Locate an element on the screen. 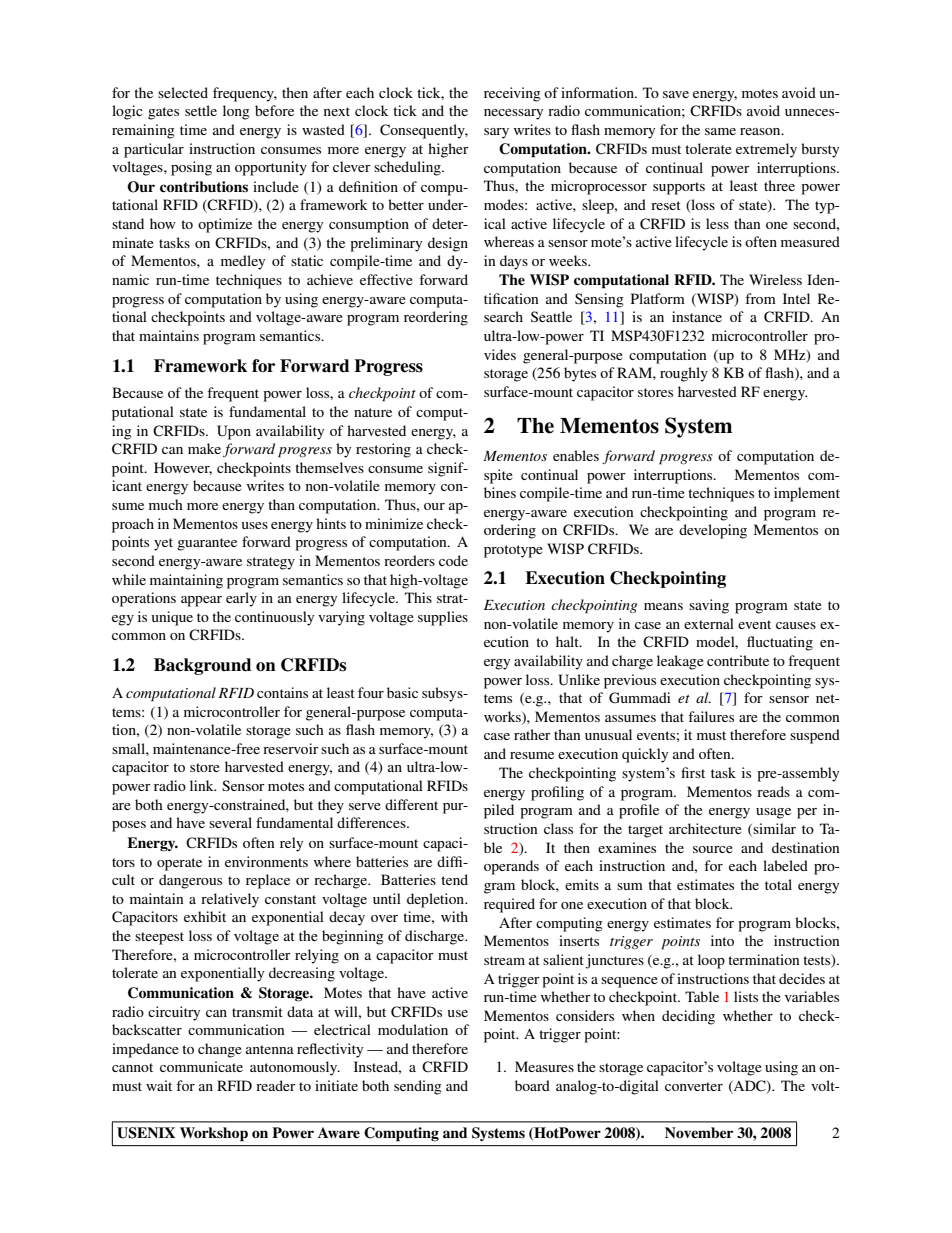 The height and width of the screenshot is (1233, 952). implement is located at coordinates (807, 494).
